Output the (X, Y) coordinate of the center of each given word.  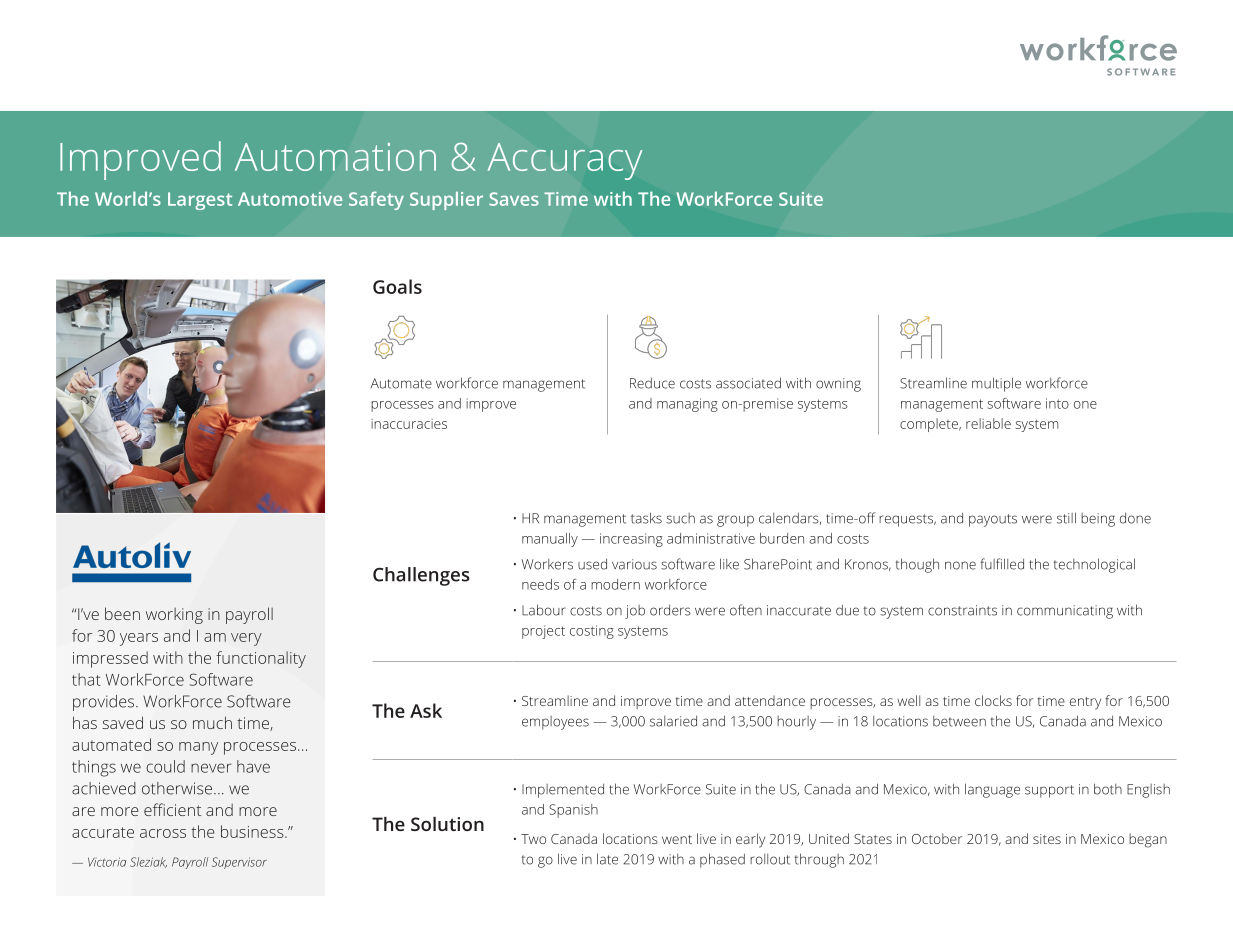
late (607, 859)
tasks (646, 518)
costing (592, 632)
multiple (996, 384)
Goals (397, 286)
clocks (993, 700)
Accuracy (564, 161)
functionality (261, 659)
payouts (993, 520)
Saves (514, 199)
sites (1047, 839)
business (253, 831)
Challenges (421, 576)
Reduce (652, 383)
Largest (200, 201)
